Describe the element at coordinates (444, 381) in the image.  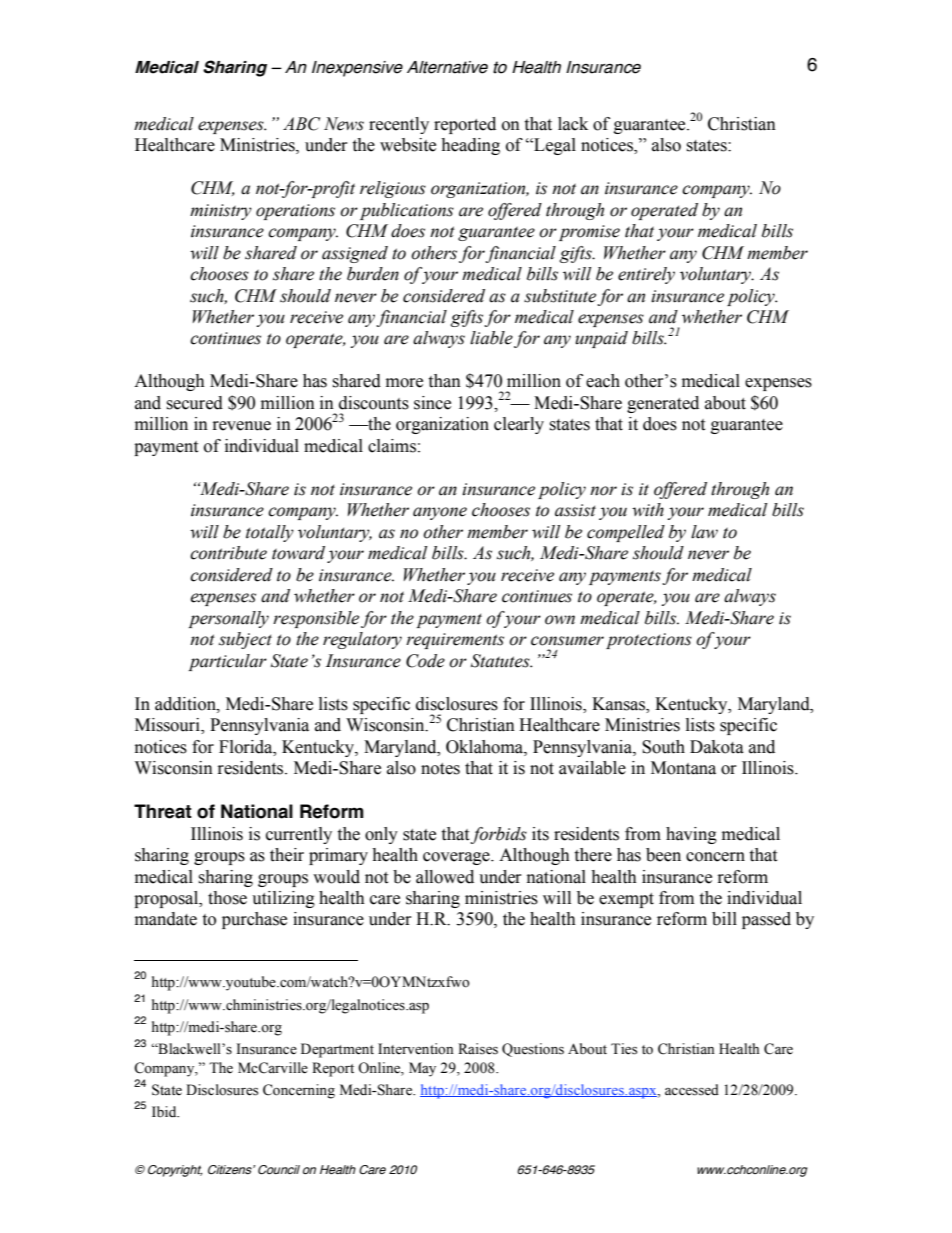
I see `than` at that location.
